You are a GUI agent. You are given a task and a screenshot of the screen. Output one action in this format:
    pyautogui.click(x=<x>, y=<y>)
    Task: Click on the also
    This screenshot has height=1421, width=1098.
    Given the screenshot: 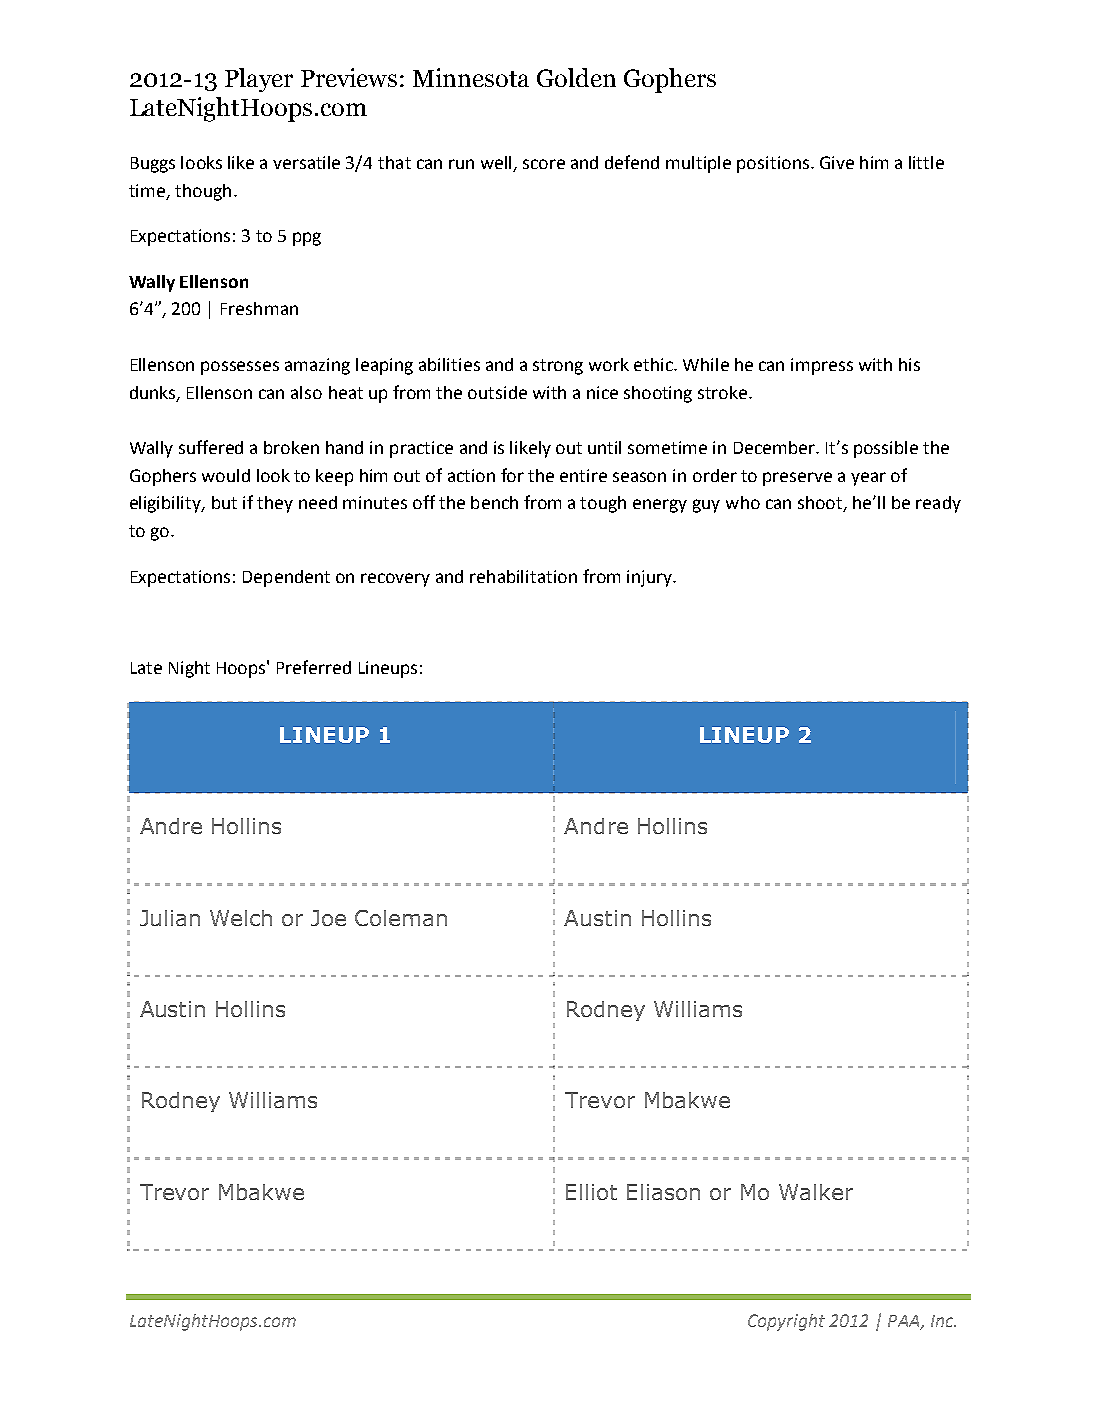 What is the action you would take?
    pyautogui.click(x=306, y=392)
